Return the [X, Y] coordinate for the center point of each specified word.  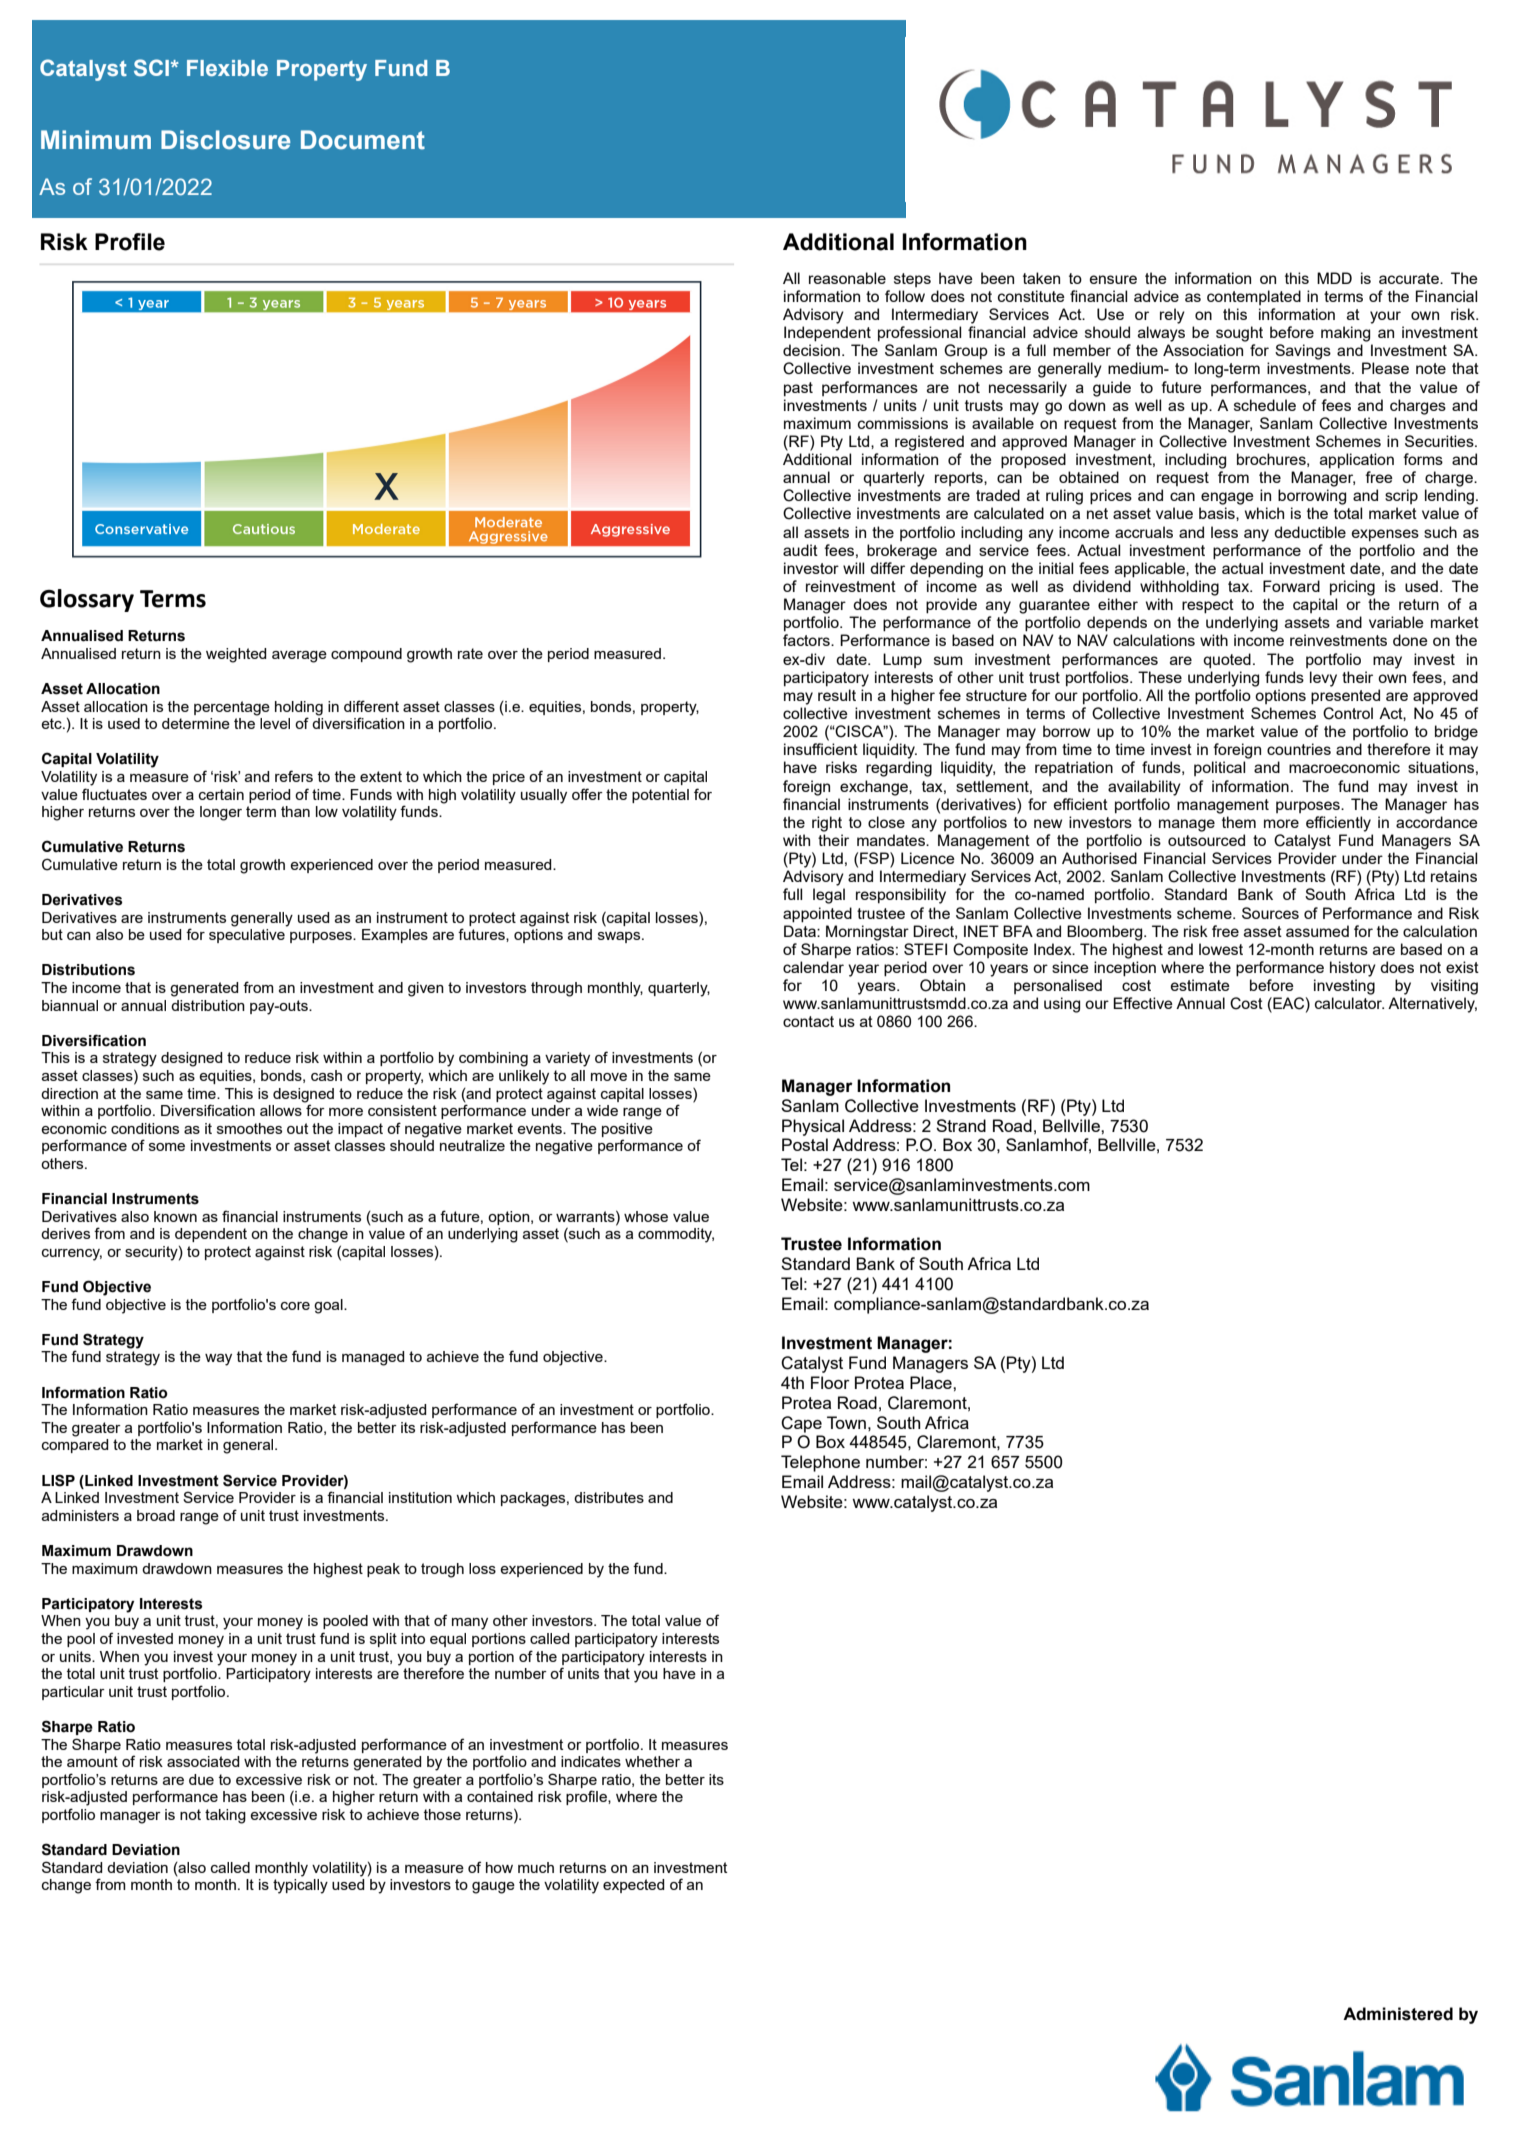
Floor [830, 1382]
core [295, 1306]
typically [300, 1886]
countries [1299, 749]
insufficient [821, 749]
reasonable [847, 278]
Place [932, 1382]
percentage [232, 708]
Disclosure [225, 140]
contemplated [1254, 297]
